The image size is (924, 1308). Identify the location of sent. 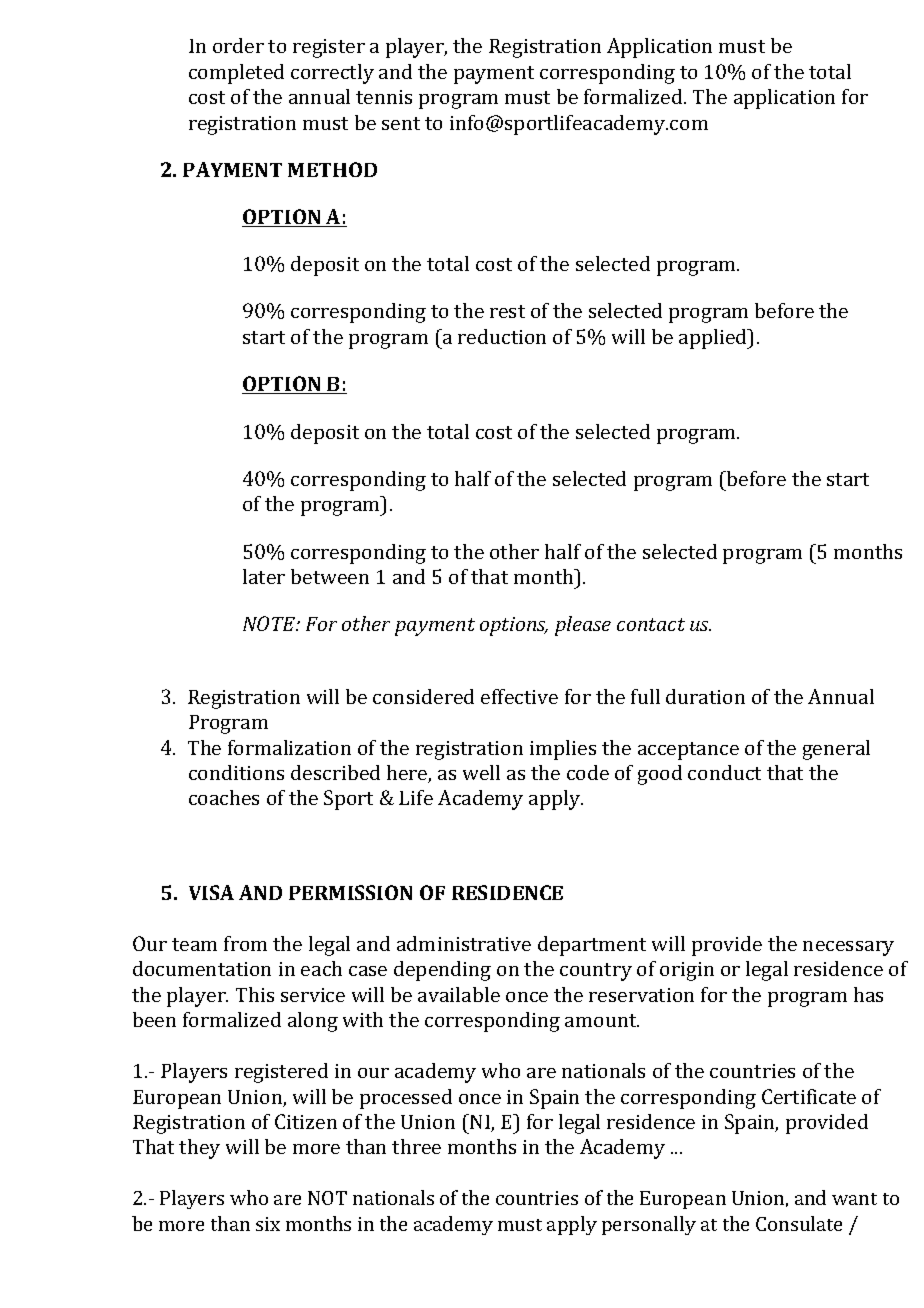
(401, 123).
